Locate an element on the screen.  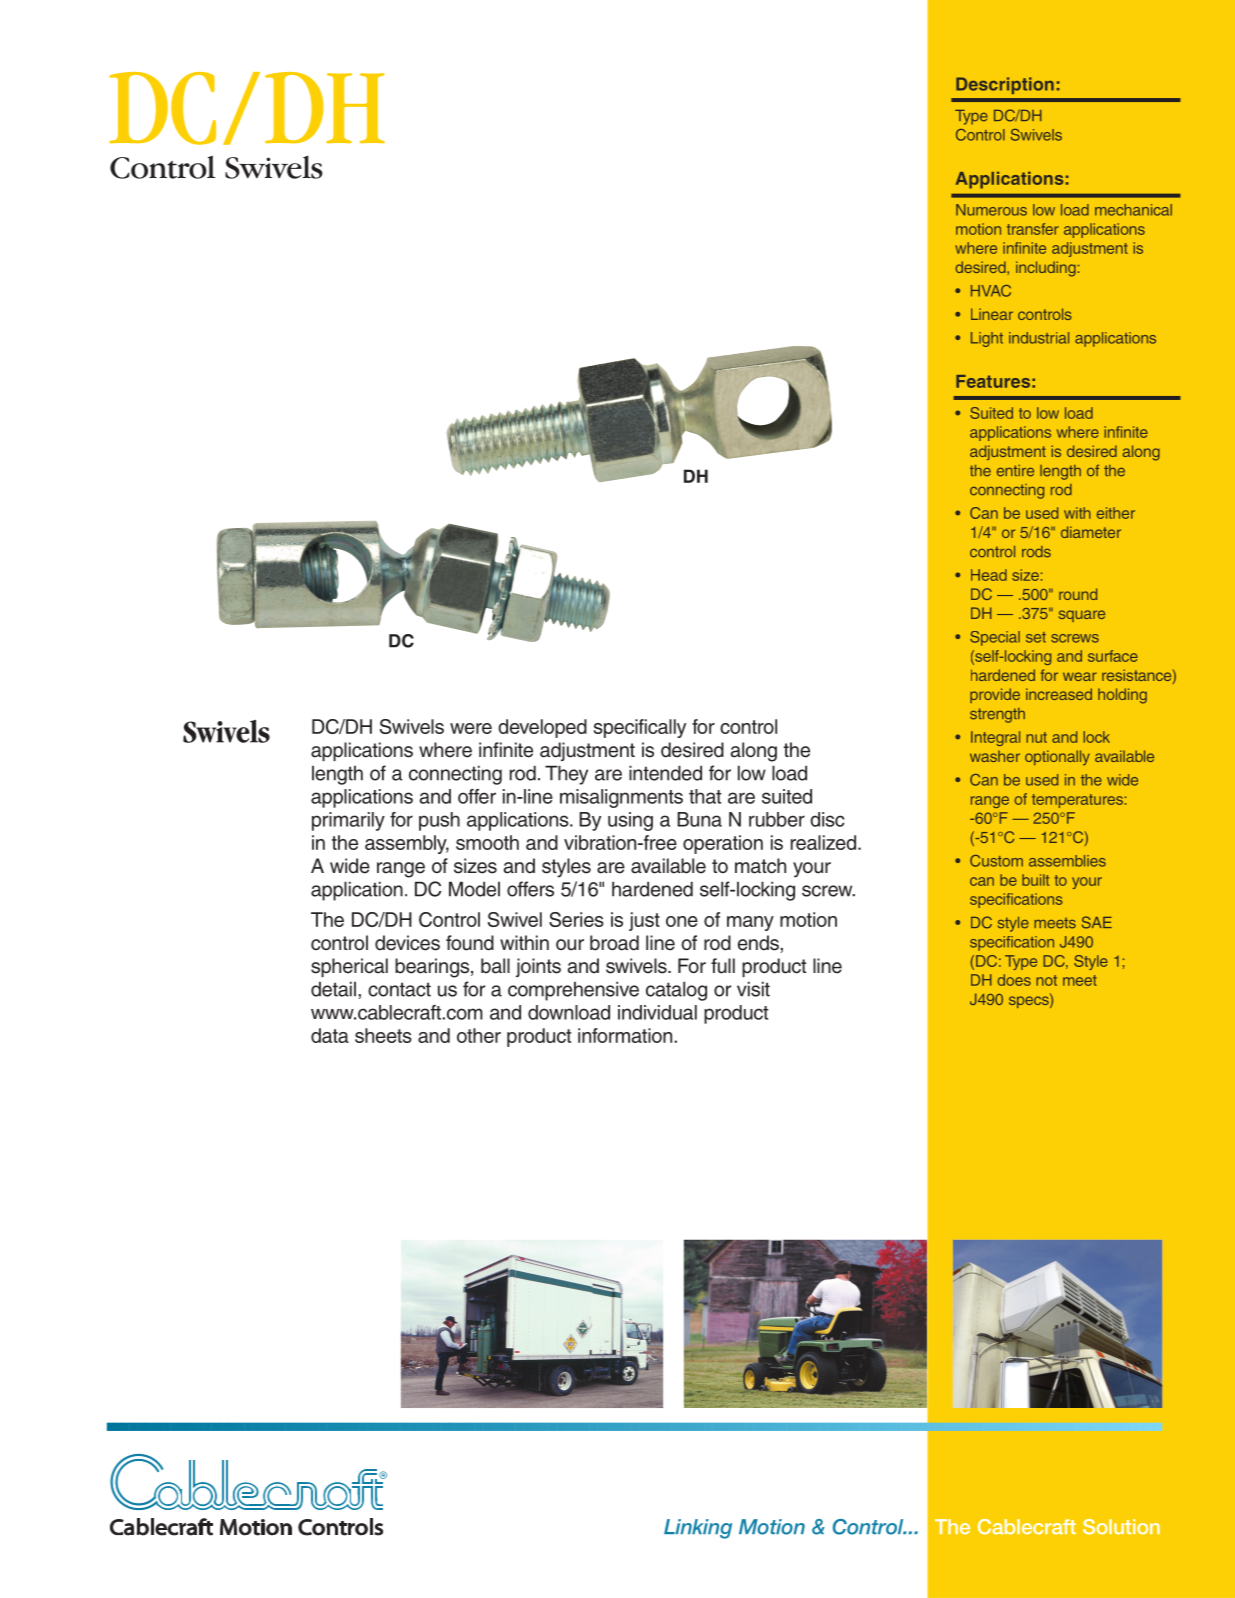
that is located at coordinates (705, 796).
